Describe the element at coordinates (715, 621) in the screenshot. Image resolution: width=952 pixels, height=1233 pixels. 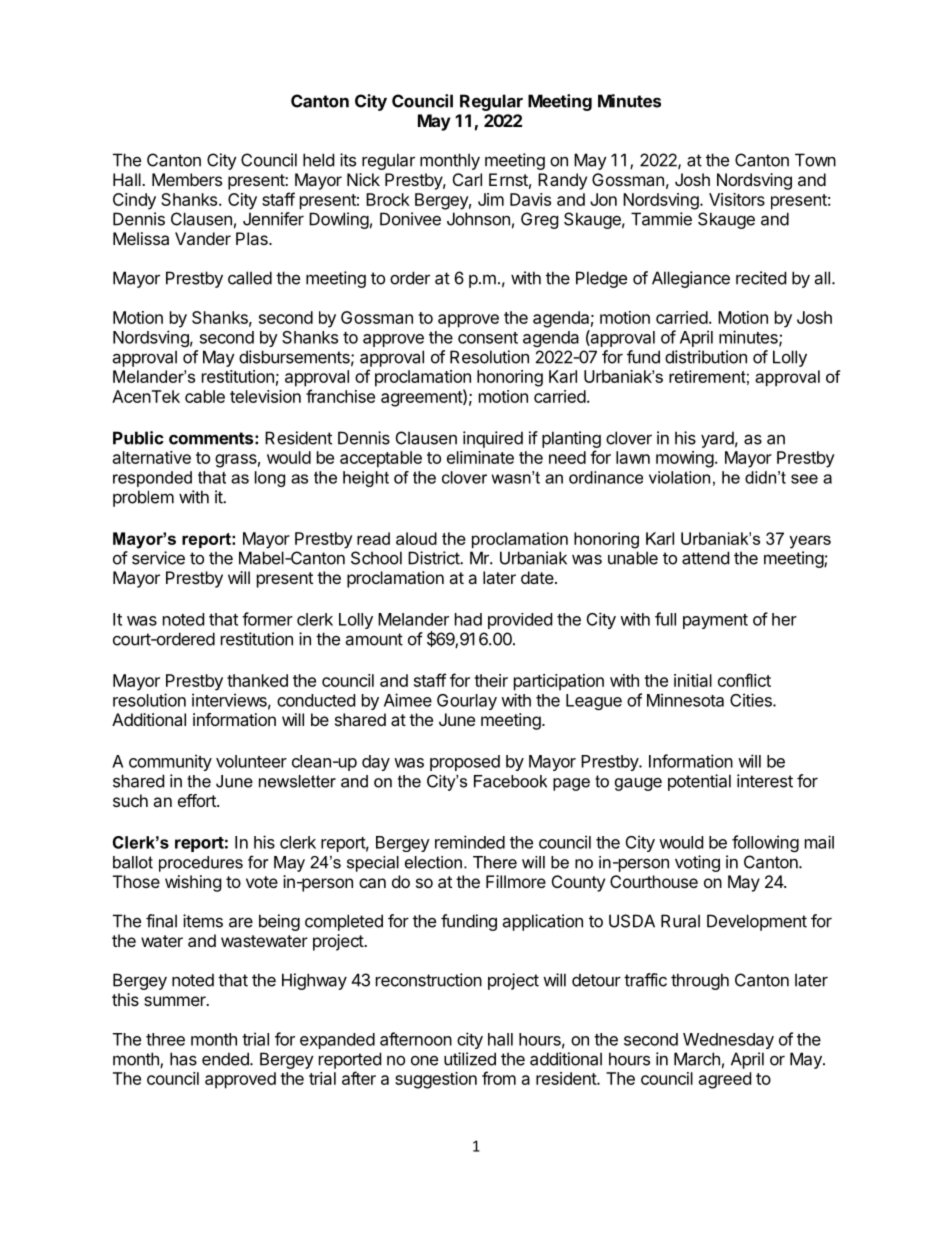
I see `payment` at that location.
